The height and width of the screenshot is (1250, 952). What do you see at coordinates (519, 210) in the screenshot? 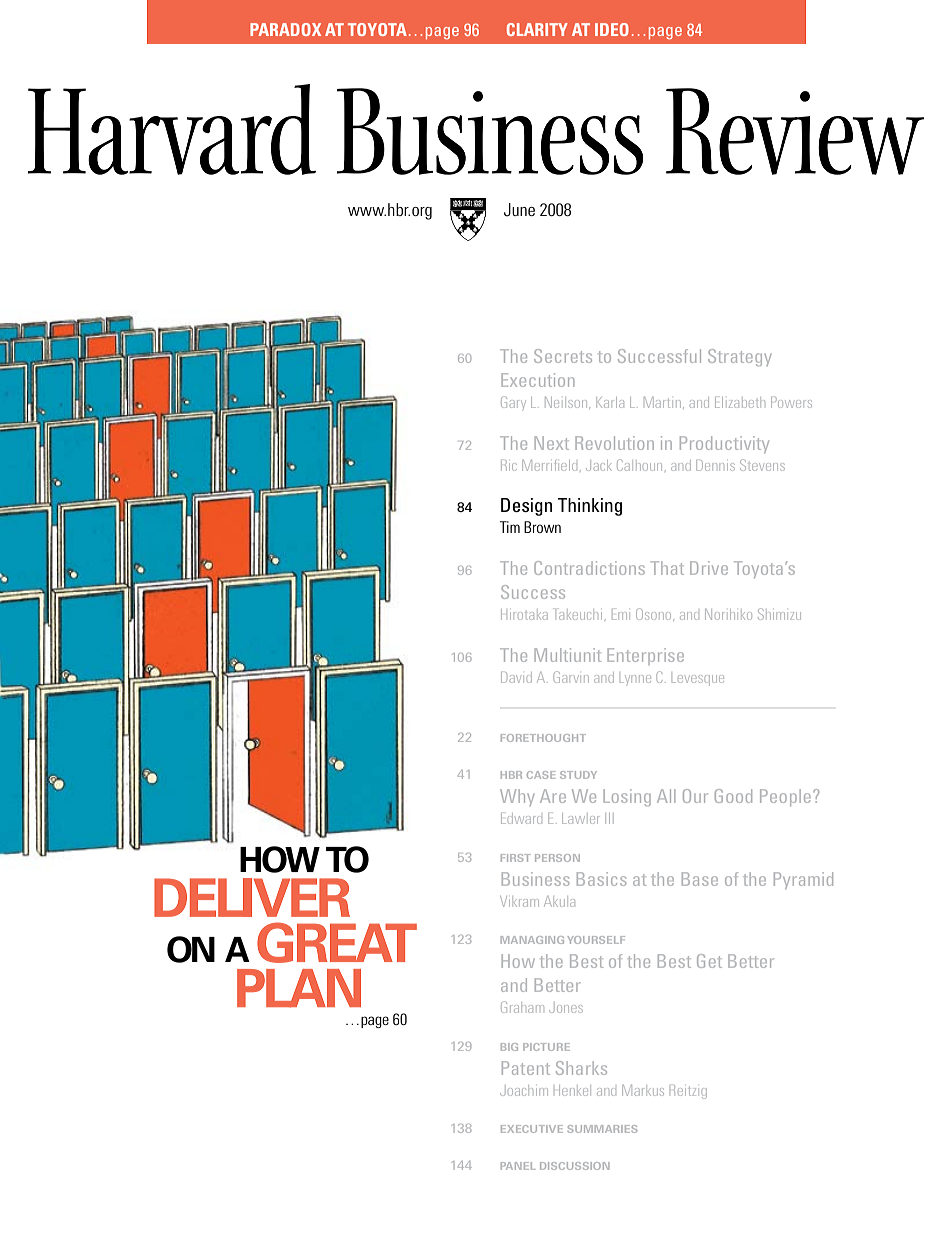
I see `June` at bounding box center [519, 210].
